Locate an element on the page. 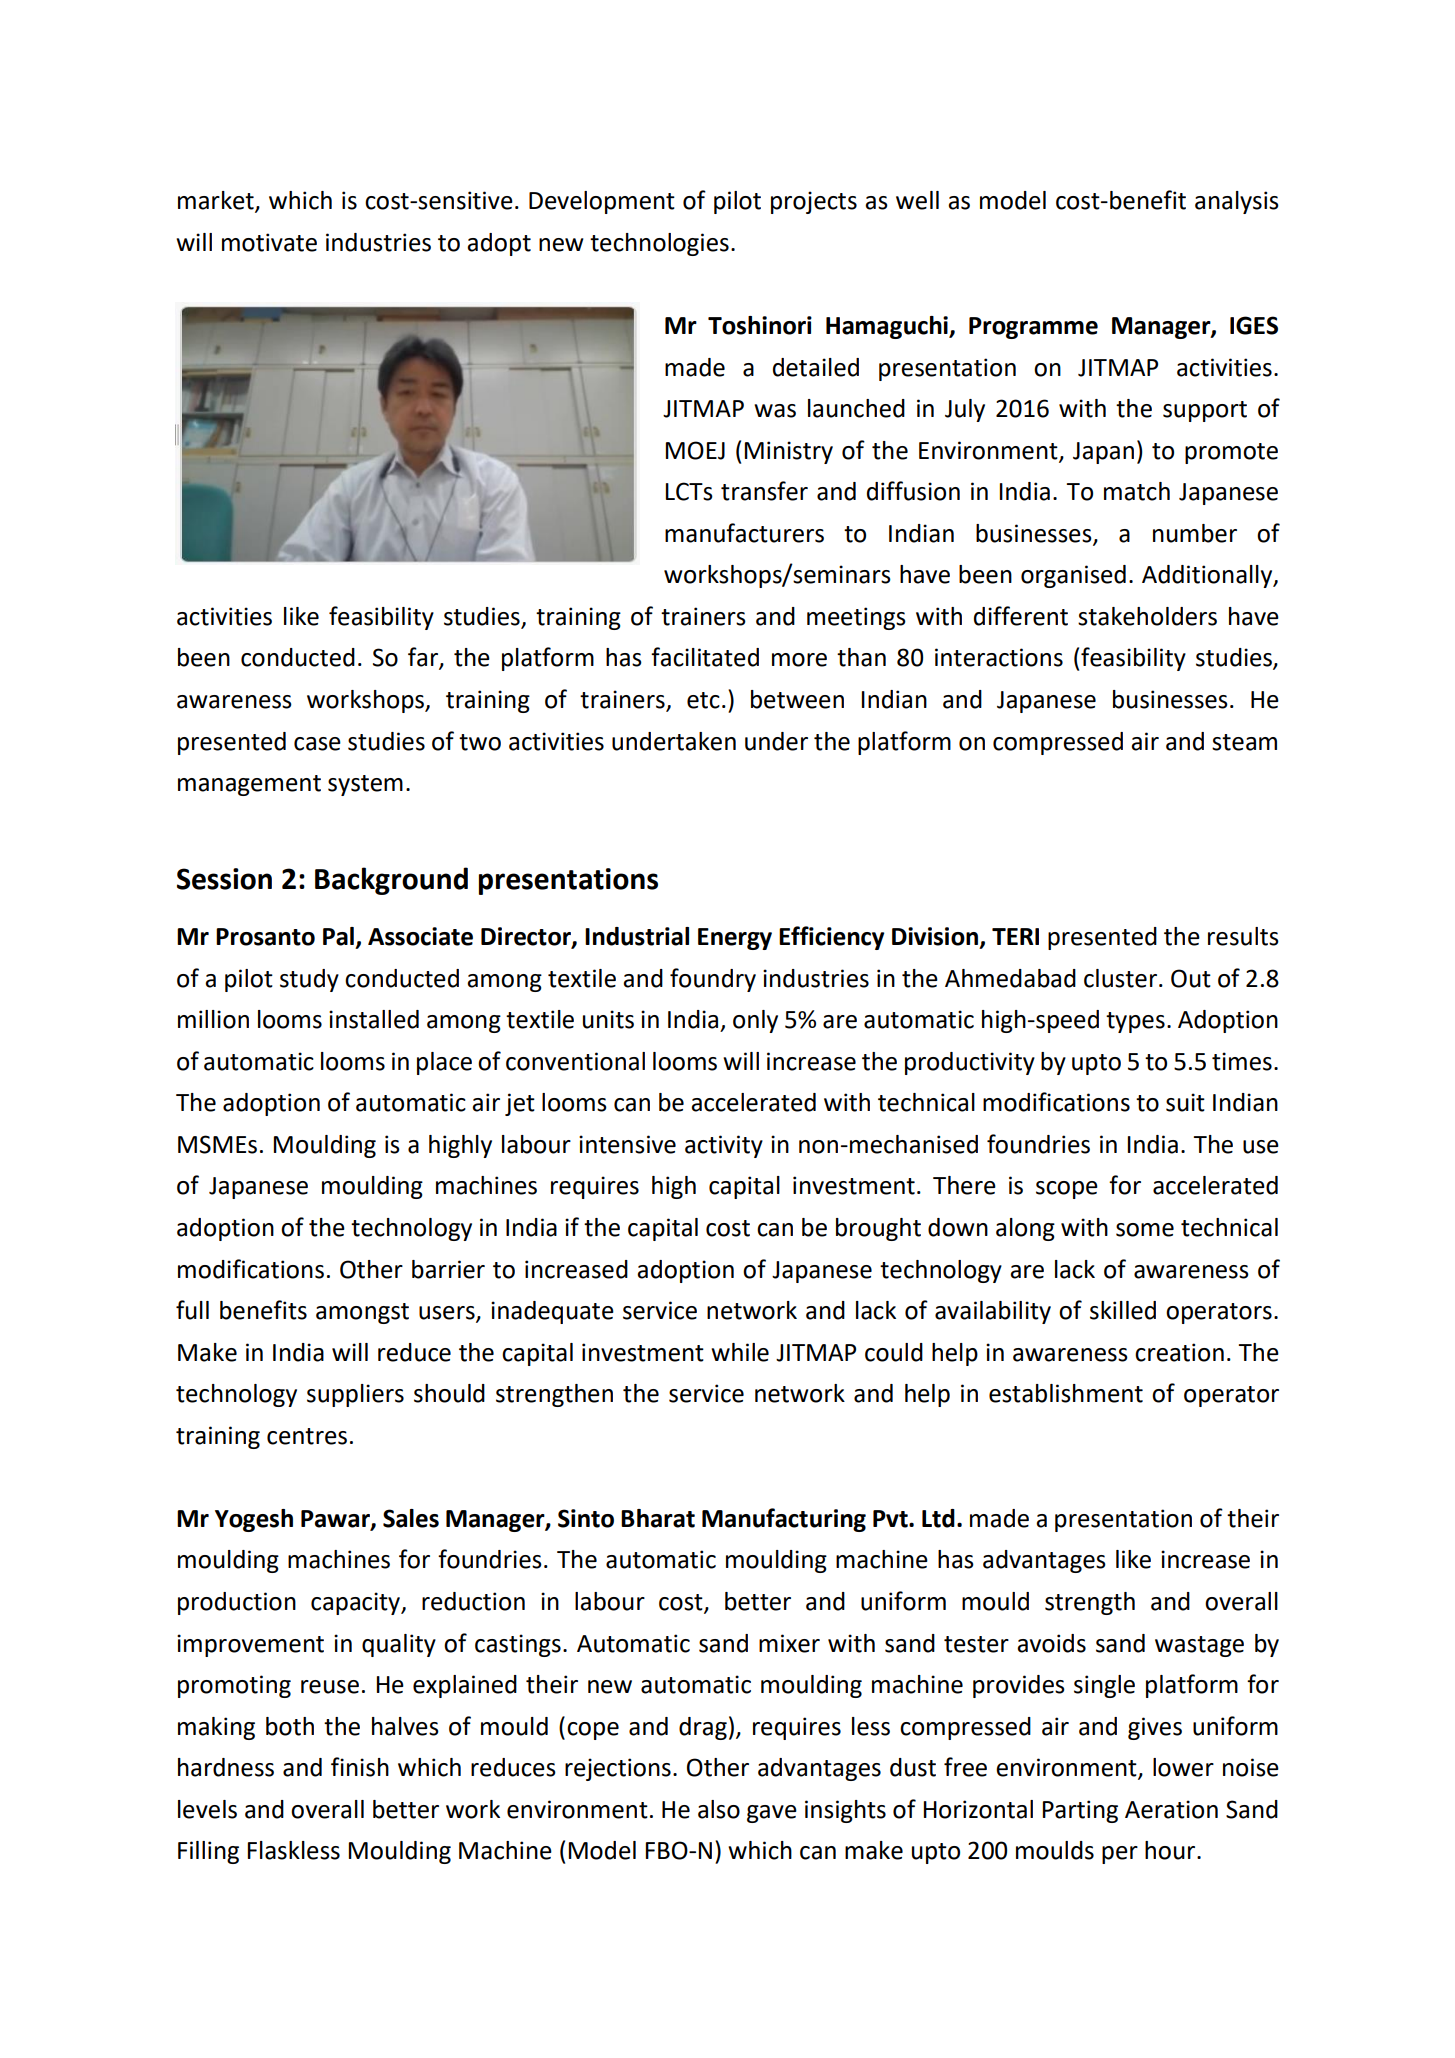 The height and width of the image is (2058, 1455). types is located at coordinates (1135, 1022).
